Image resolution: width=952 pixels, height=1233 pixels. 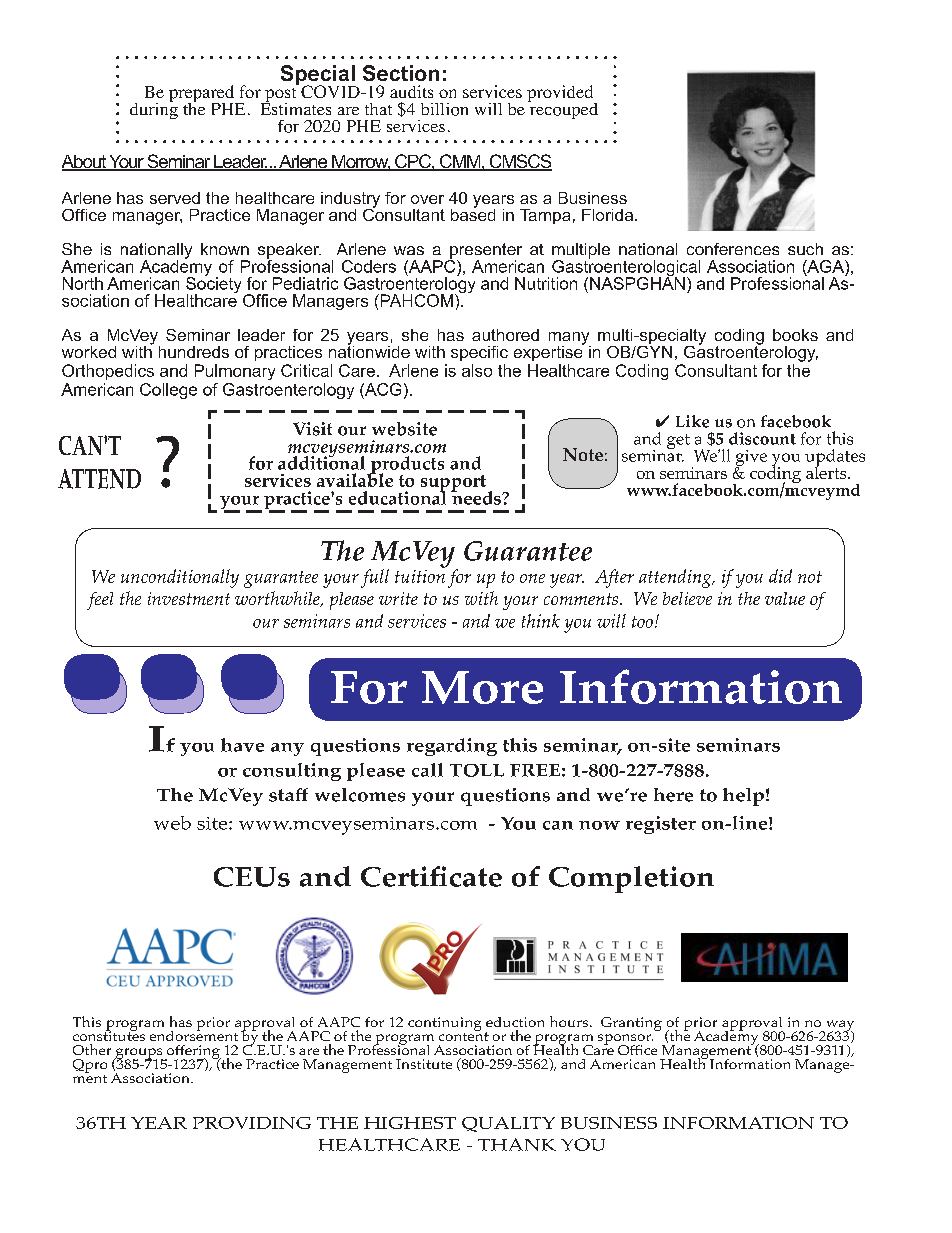 What do you see at coordinates (154, 109) in the page?
I see `during` at bounding box center [154, 109].
